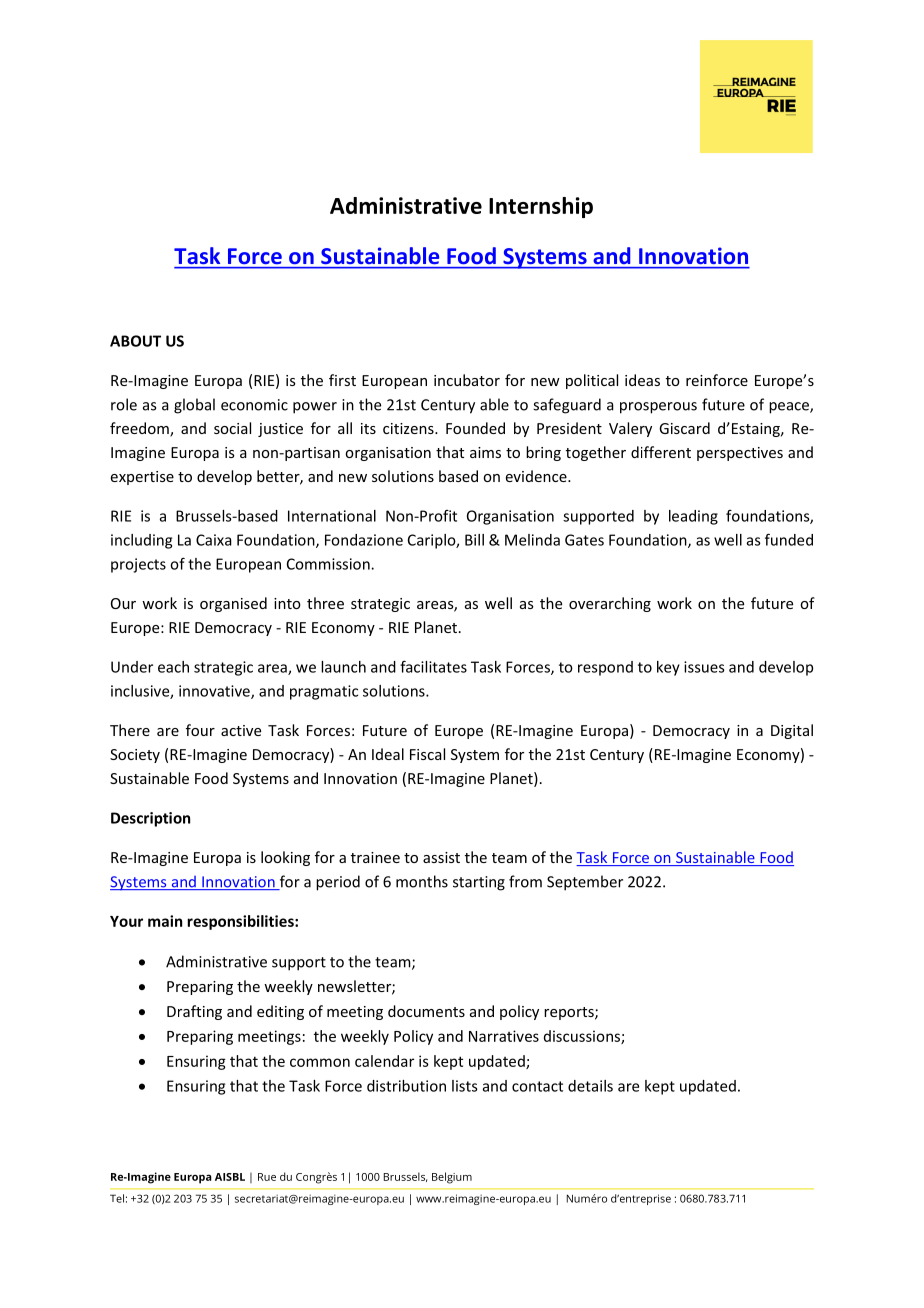  What do you see at coordinates (684, 428) in the image?
I see `Giscard` at bounding box center [684, 428].
